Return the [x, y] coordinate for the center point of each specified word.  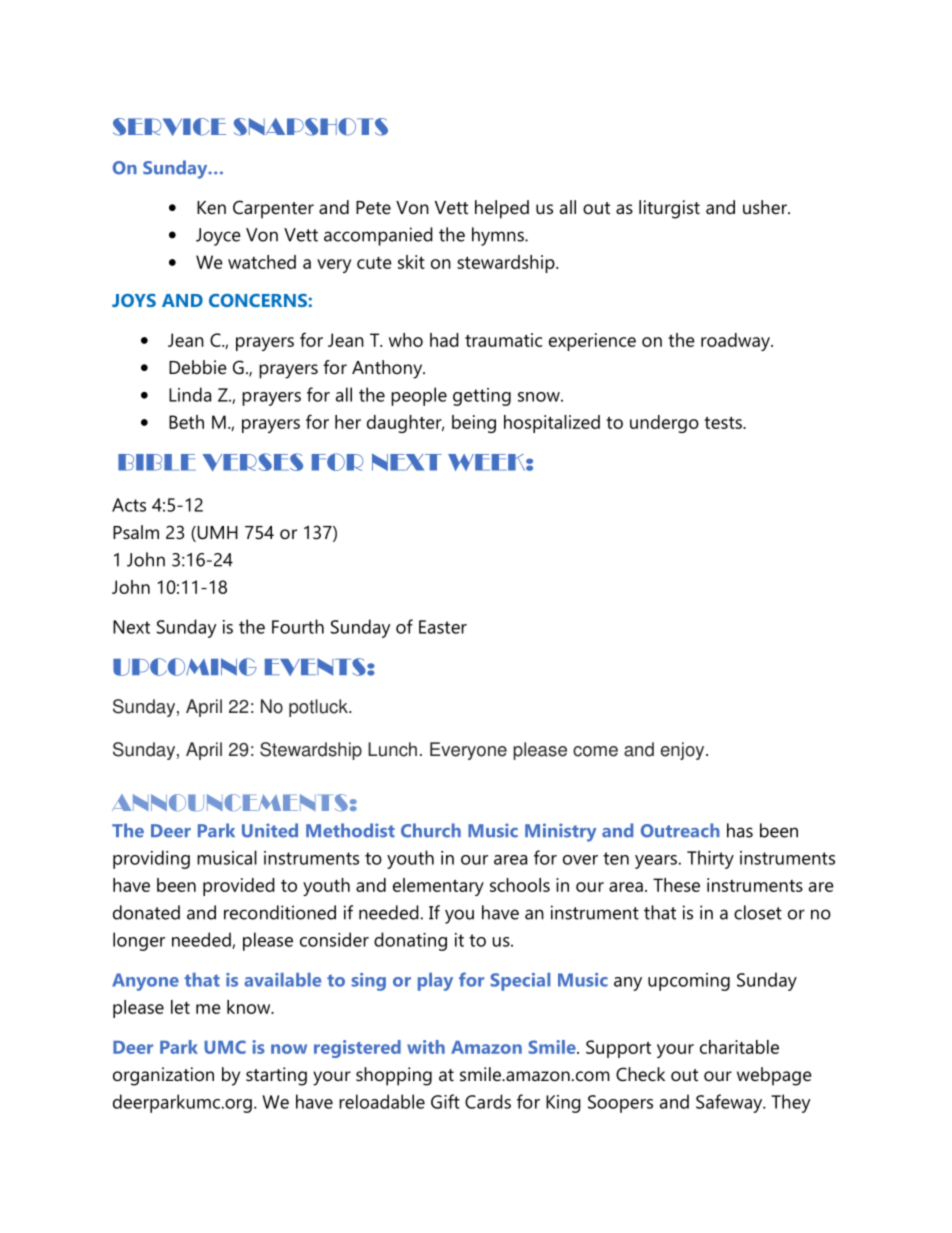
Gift [445, 1101]
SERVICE [169, 127]
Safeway [730, 1103]
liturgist [669, 209]
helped [502, 209]
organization [163, 1076]
